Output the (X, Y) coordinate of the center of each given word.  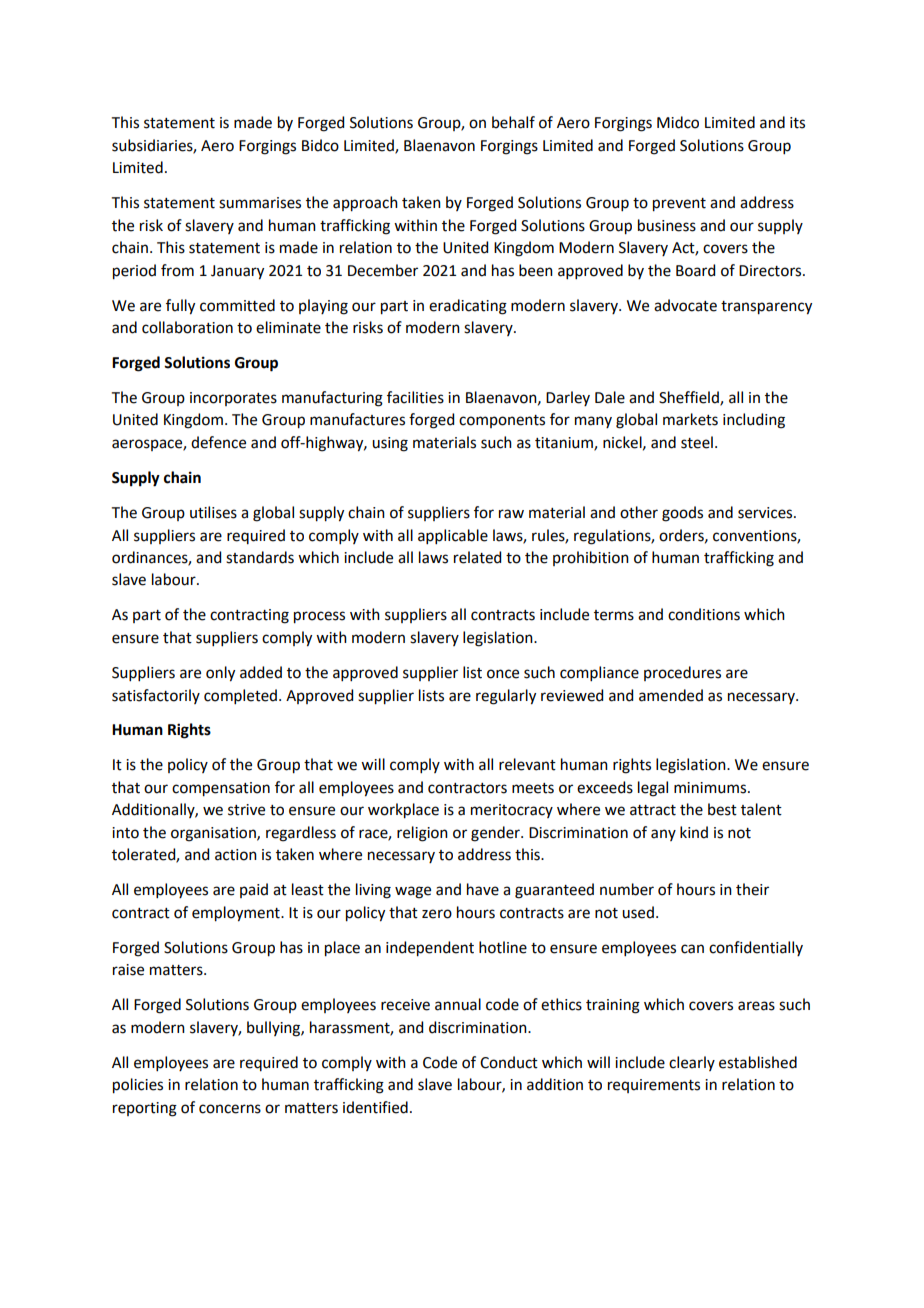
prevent (679, 205)
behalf (513, 122)
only (220, 674)
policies (138, 1086)
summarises (260, 203)
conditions (704, 614)
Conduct (509, 1062)
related (477, 557)
